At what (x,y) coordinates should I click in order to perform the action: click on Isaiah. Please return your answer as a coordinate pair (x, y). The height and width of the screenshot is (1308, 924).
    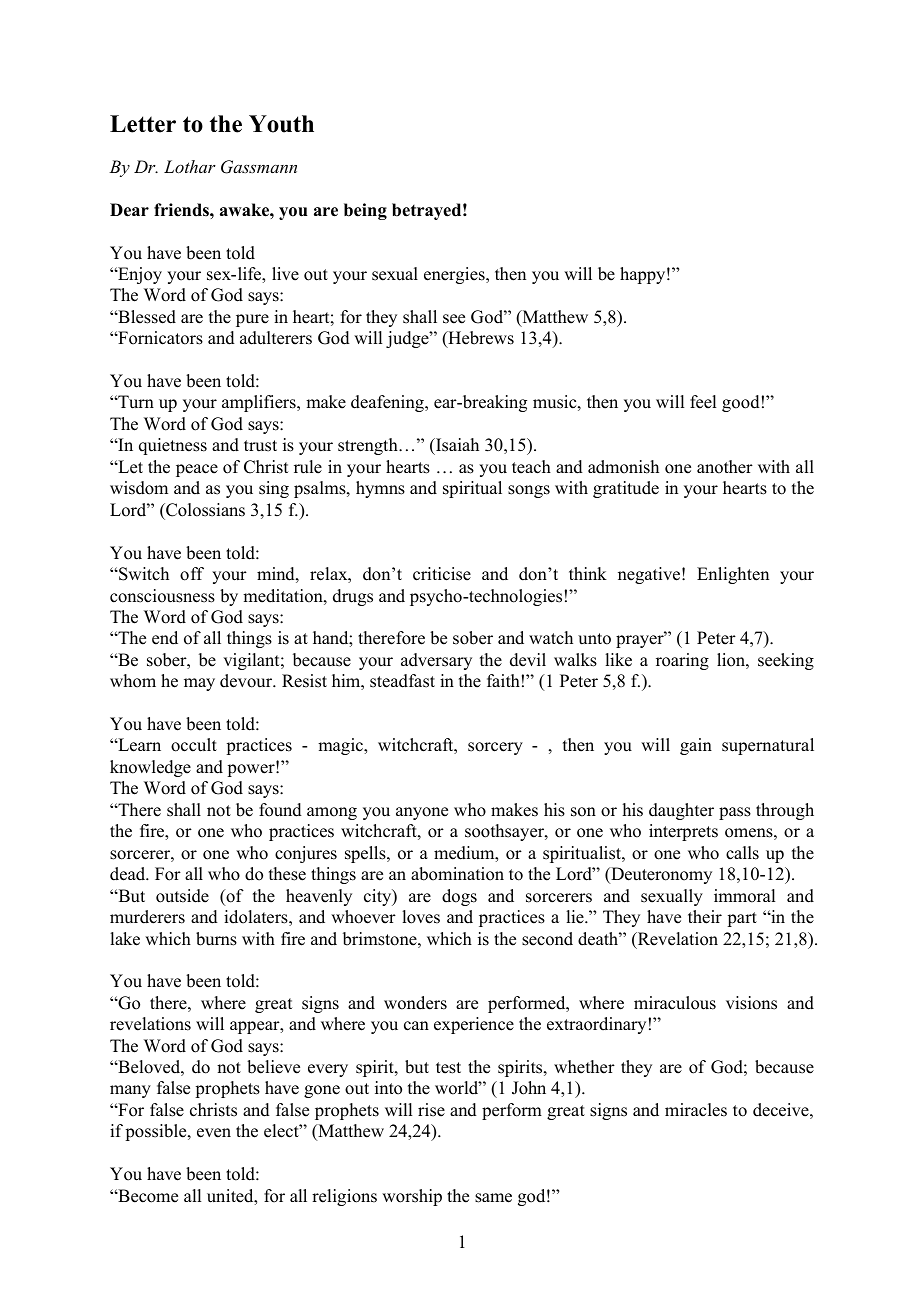
    Looking at the image, I should click on (456, 446).
